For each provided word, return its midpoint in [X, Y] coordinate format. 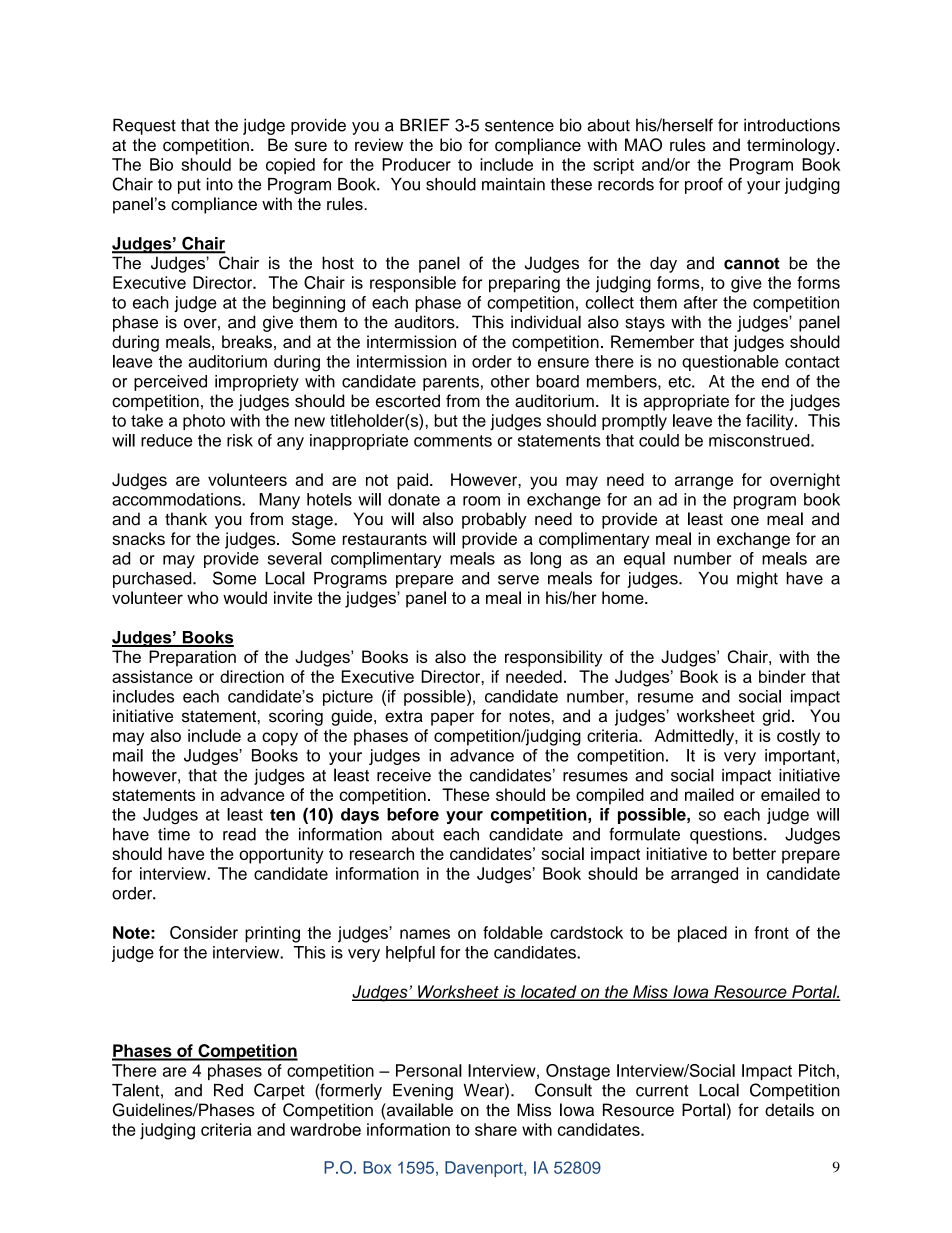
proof [704, 185]
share [496, 1129]
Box [377, 1167]
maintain [513, 184]
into [220, 184]
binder [782, 676]
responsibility [554, 658]
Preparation [192, 658]
